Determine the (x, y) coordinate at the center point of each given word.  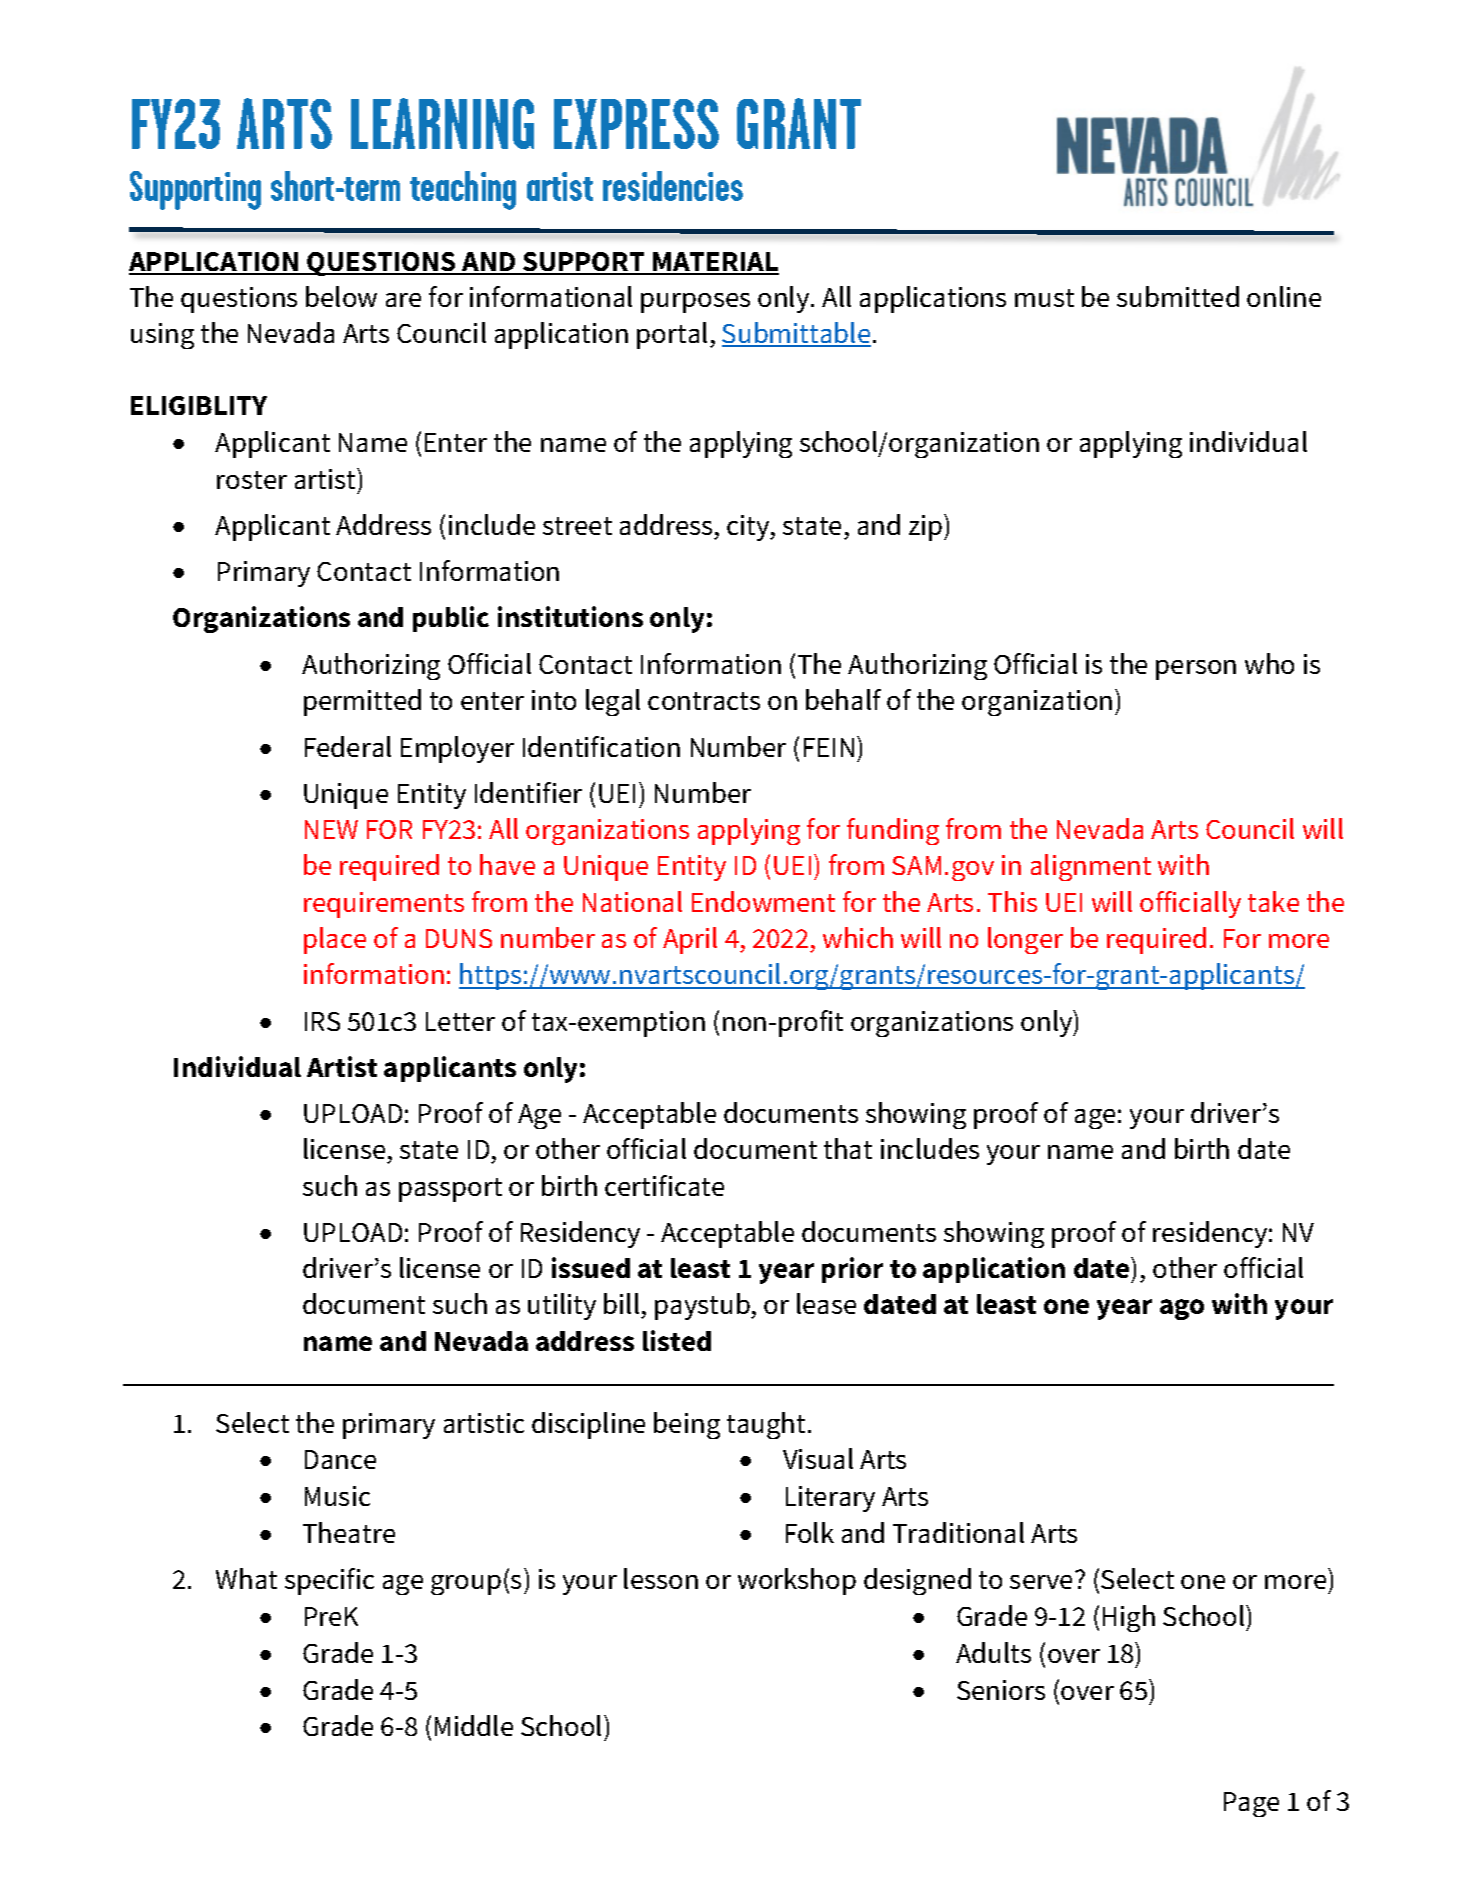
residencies (673, 186)
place (335, 940)
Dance (340, 1459)
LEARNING (442, 123)
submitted (1178, 296)
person (1196, 670)
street (577, 526)
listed (677, 1340)
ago (1182, 1309)
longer (1025, 940)
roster (252, 480)
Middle (474, 1725)
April (690, 940)
